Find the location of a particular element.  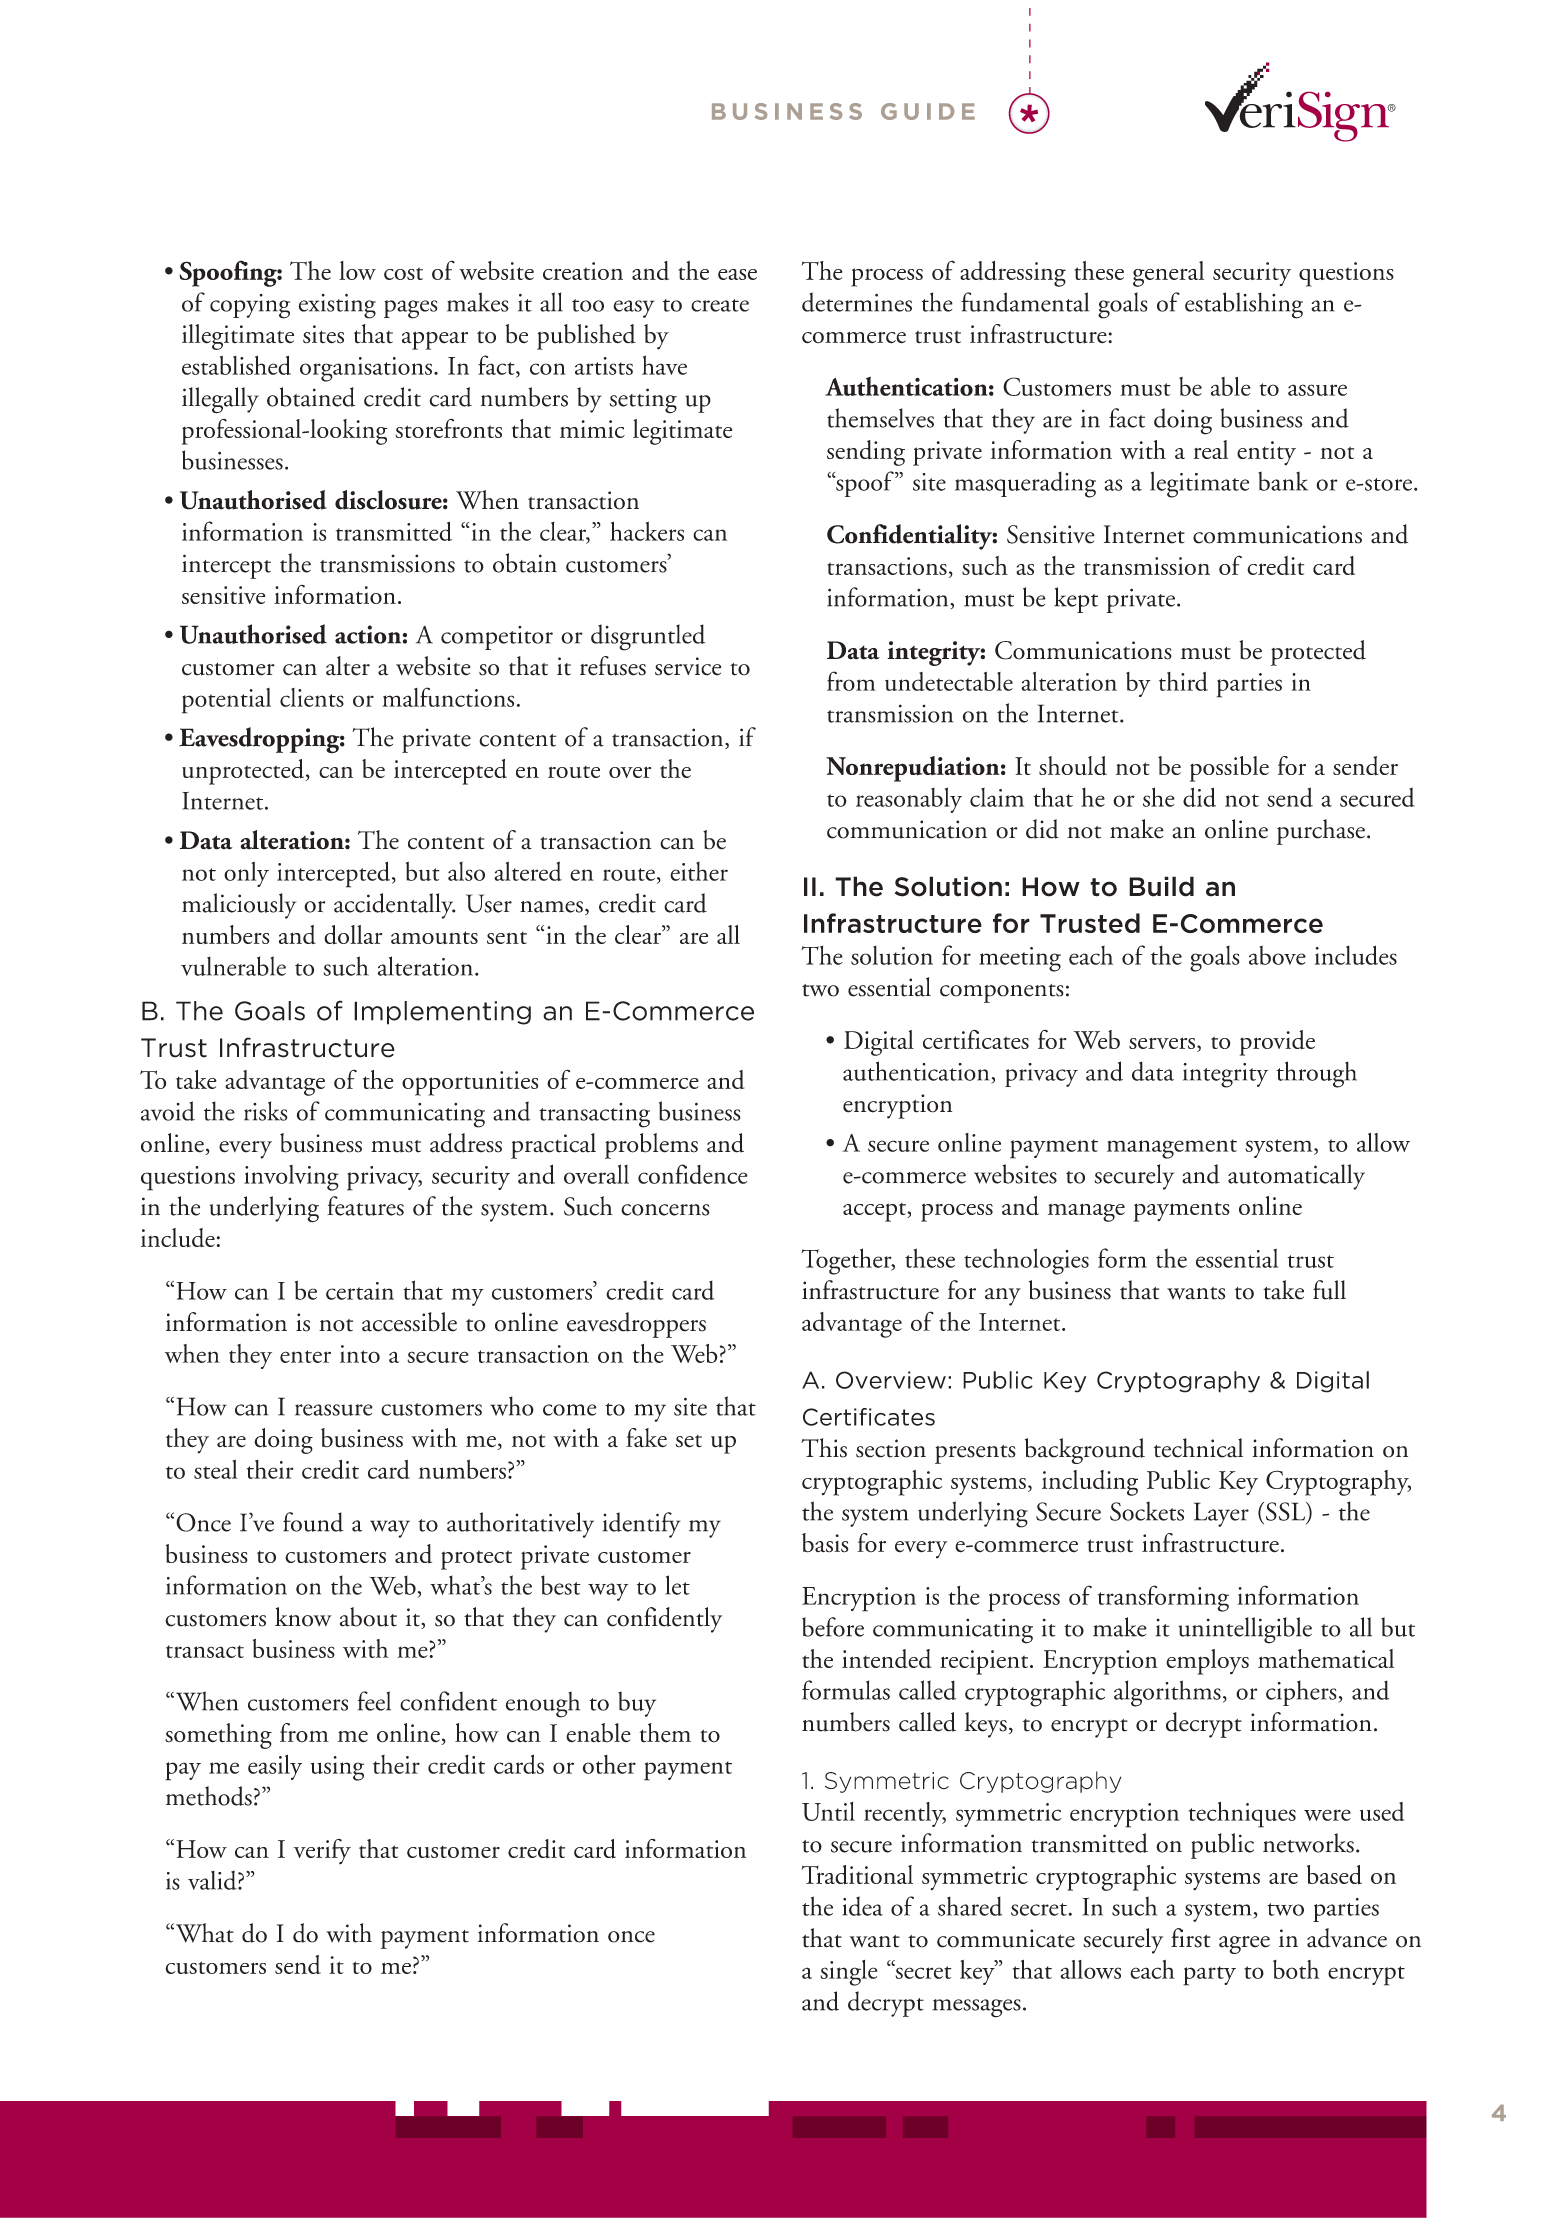

agree is located at coordinates (1244, 1945).
